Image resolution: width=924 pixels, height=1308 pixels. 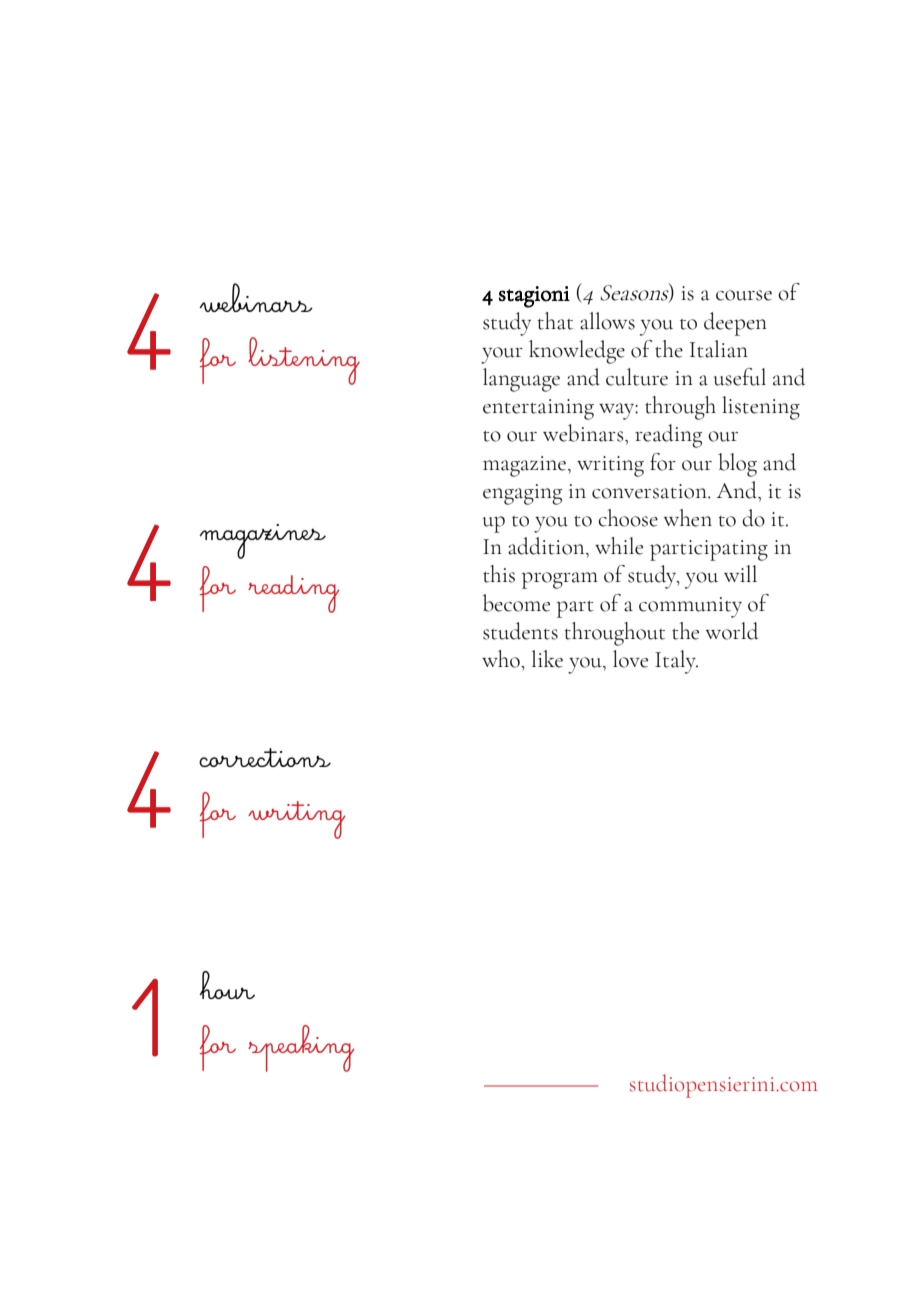 I want to click on Italy, so click(x=676, y=662).
